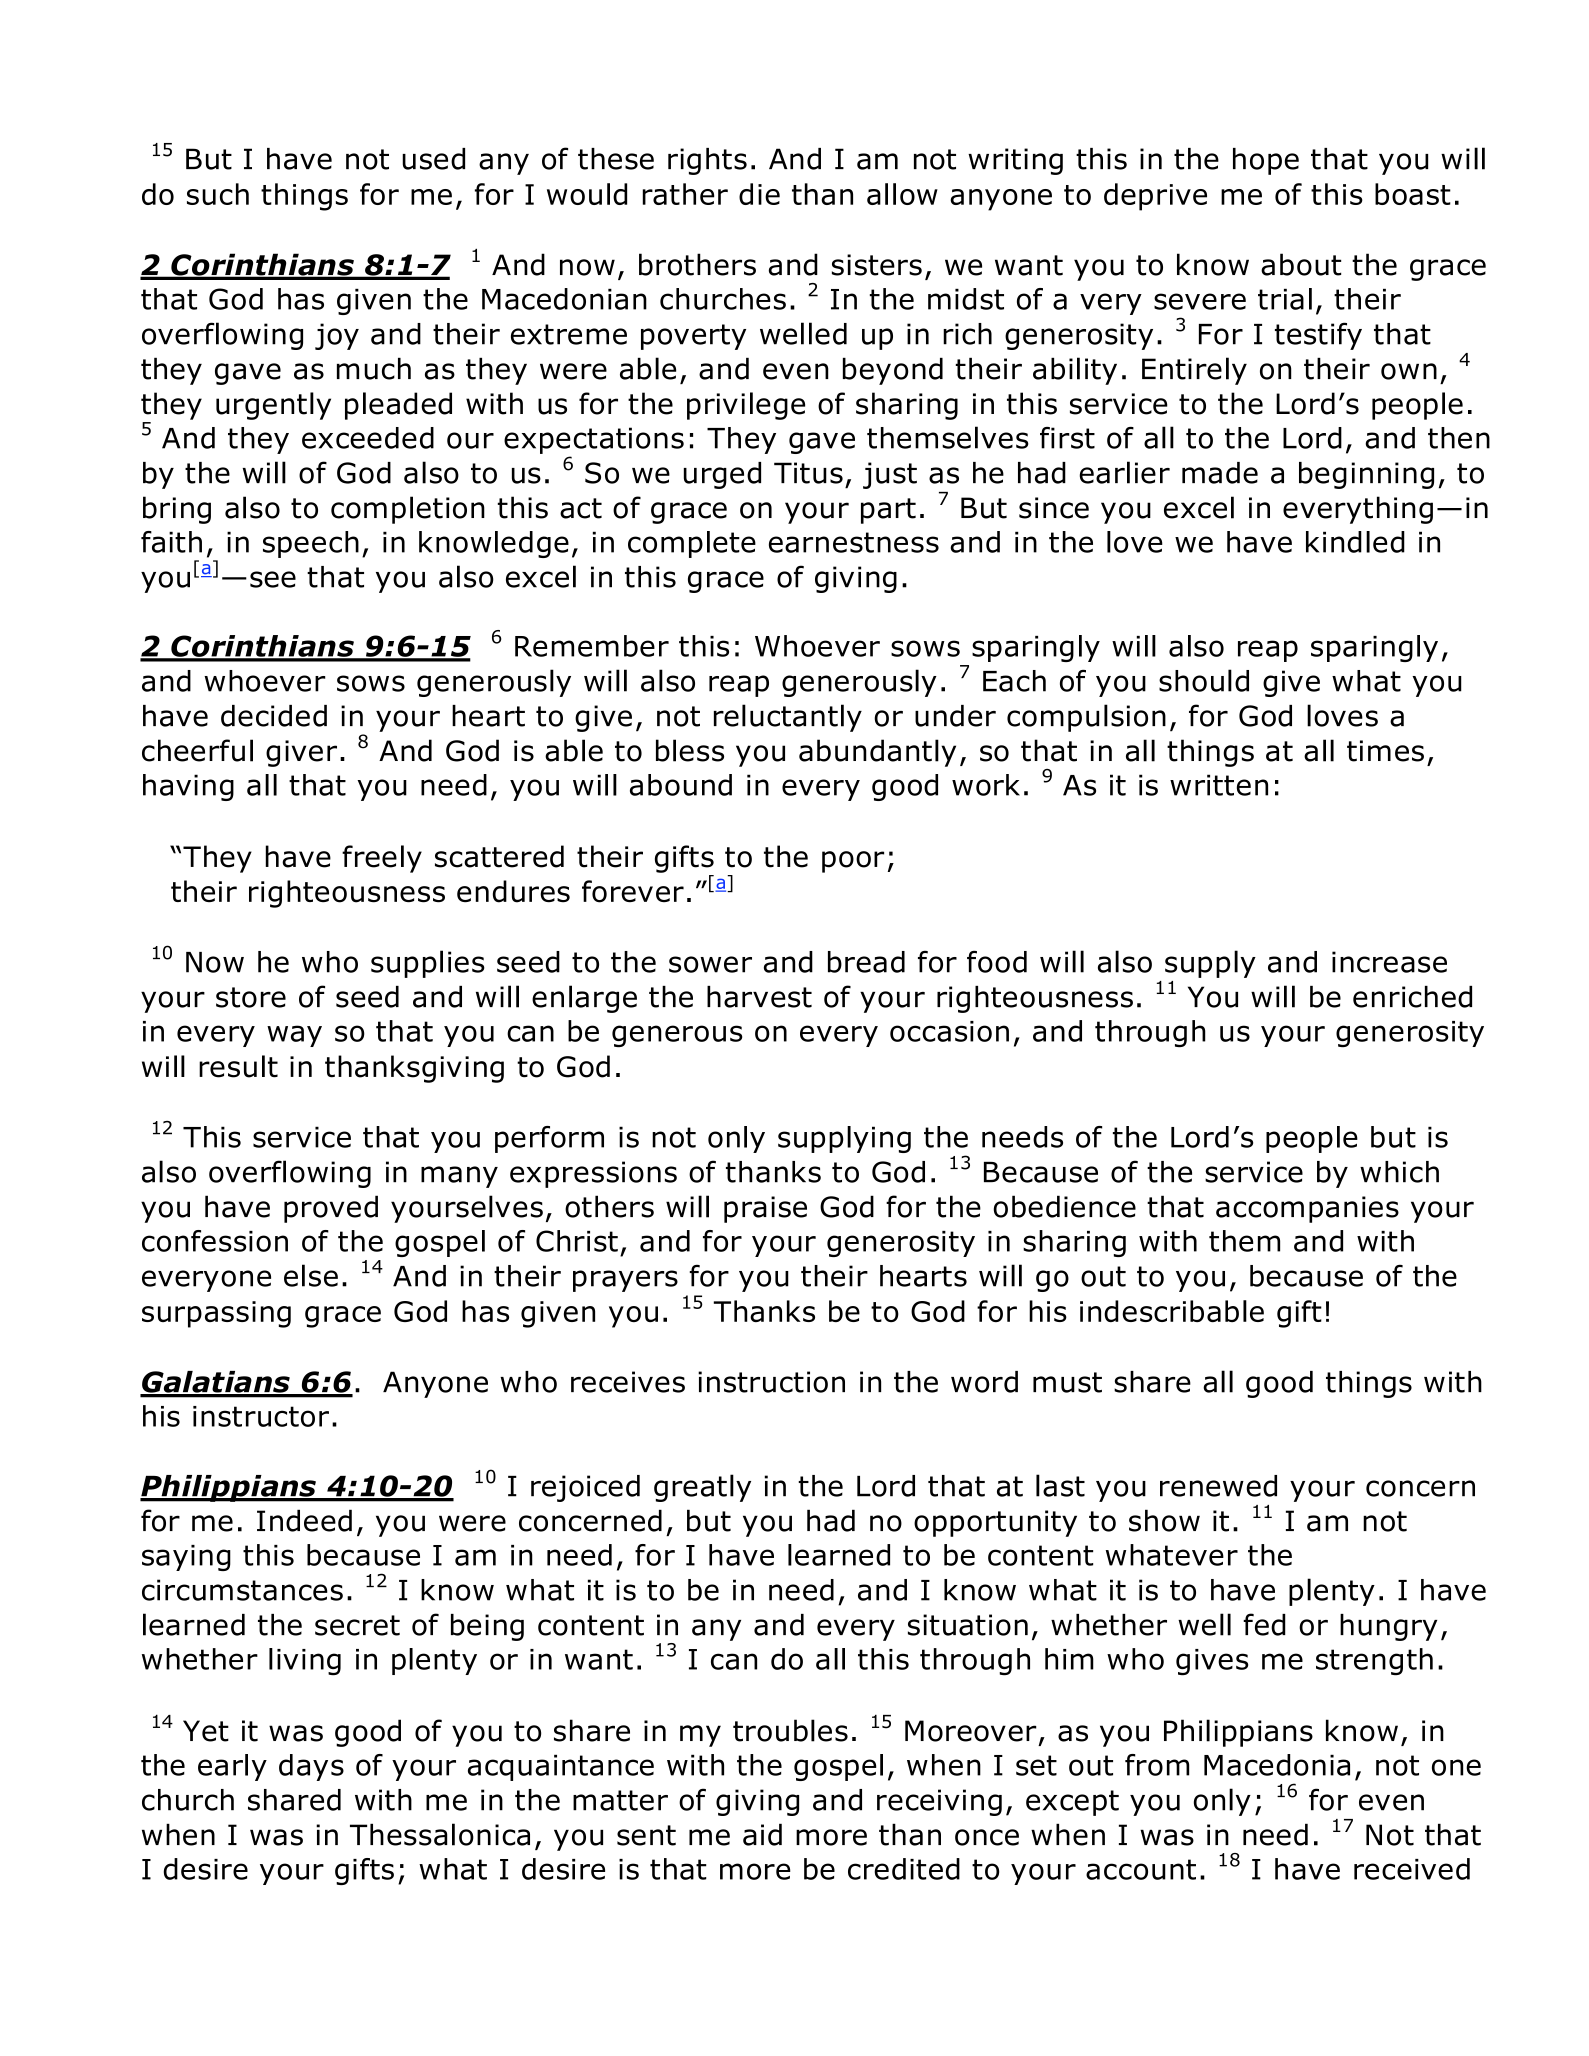 Image resolution: width=1589 pixels, height=2056 pixels. Describe the element at coordinates (1355, 542) in the page. I see `kindled` at that location.
